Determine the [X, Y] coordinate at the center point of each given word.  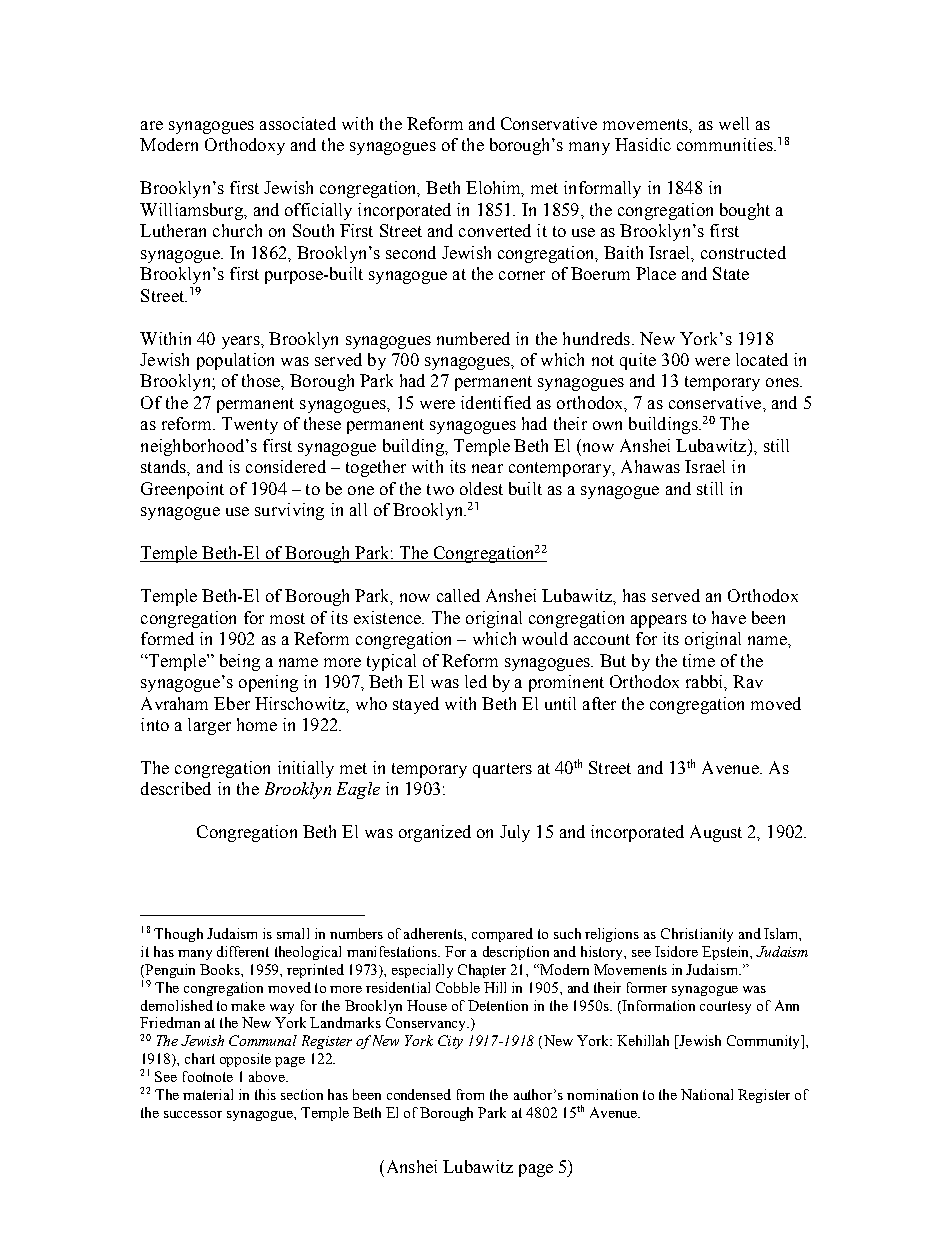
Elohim [495, 189]
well [734, 123]
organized [435, 833]
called [458, 595]
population [235, 361]
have [729, 617]
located [762, 359]
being [240, 662]
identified [496, 402]
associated [298, 123]
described [176, 788]
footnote [208, 1076]
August [716, 833]
